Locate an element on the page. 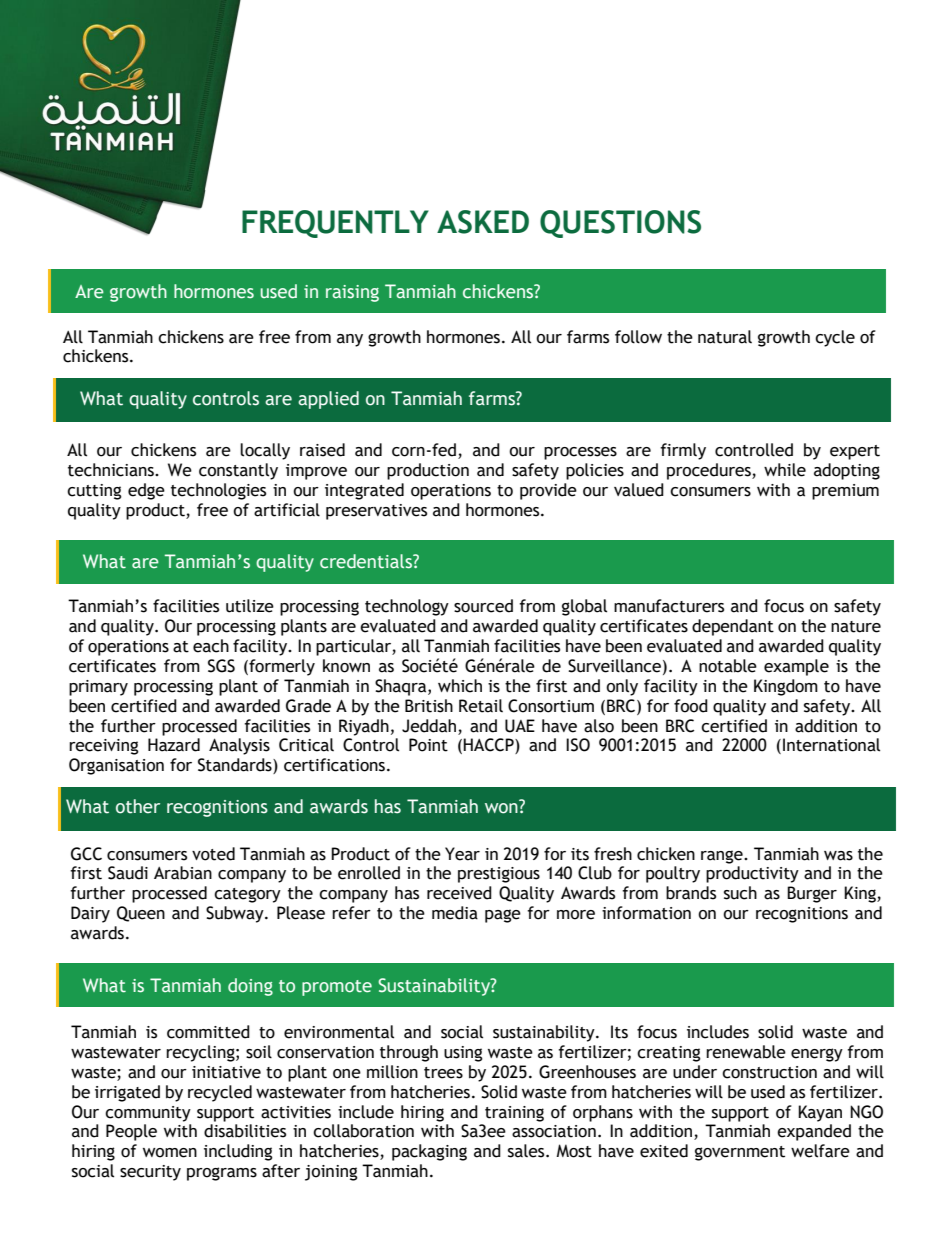 The image size is (952, 1233). provide is located at coordinates (548, 491).
